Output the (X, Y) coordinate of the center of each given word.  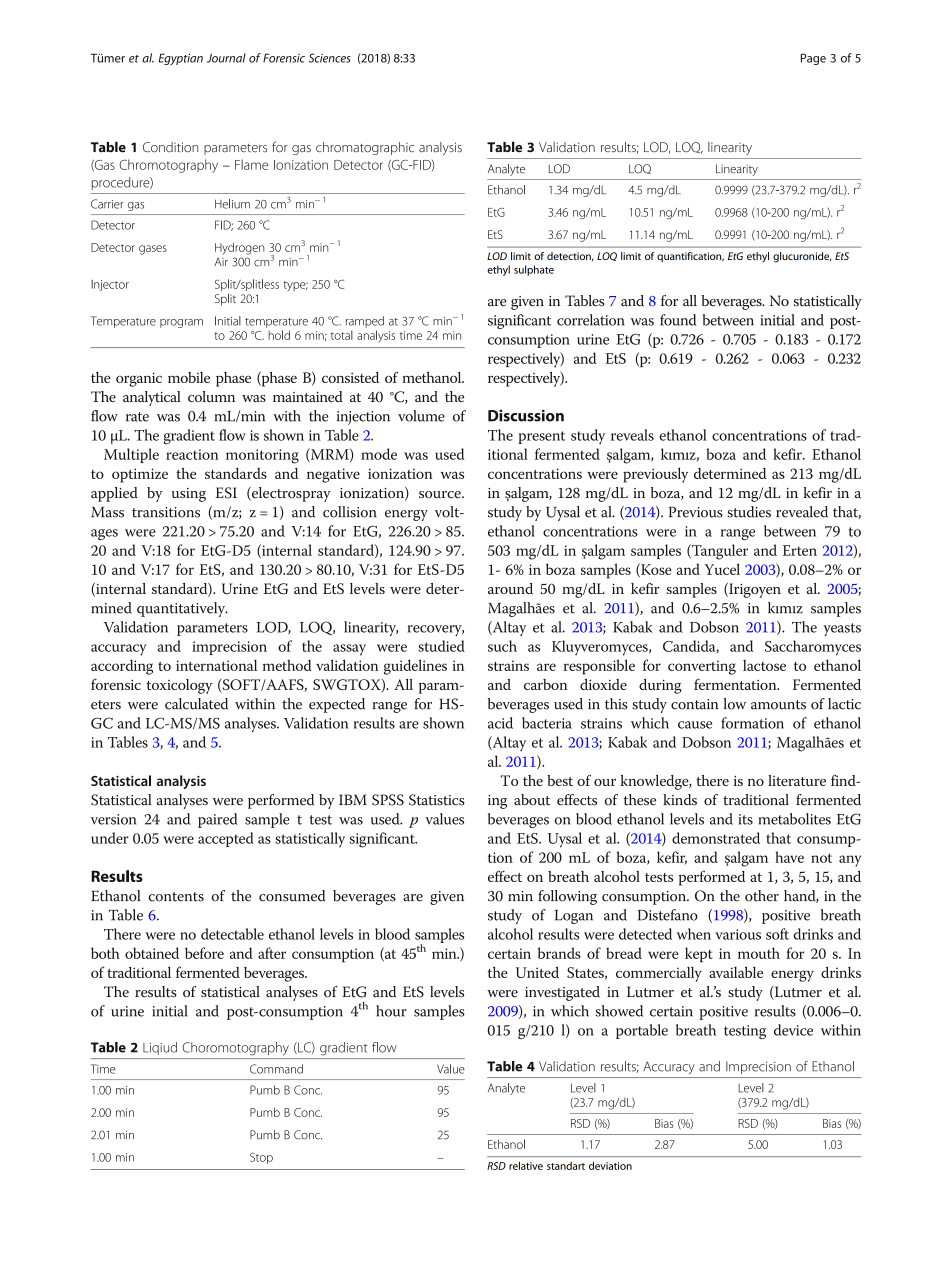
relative (526, 1166)
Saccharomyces (813, 648)
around (510, 588)
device (793, 1030)
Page (813, 59)
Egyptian (180, 59)
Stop (261, 1158)
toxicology (179, 686)
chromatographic (365, 148)
